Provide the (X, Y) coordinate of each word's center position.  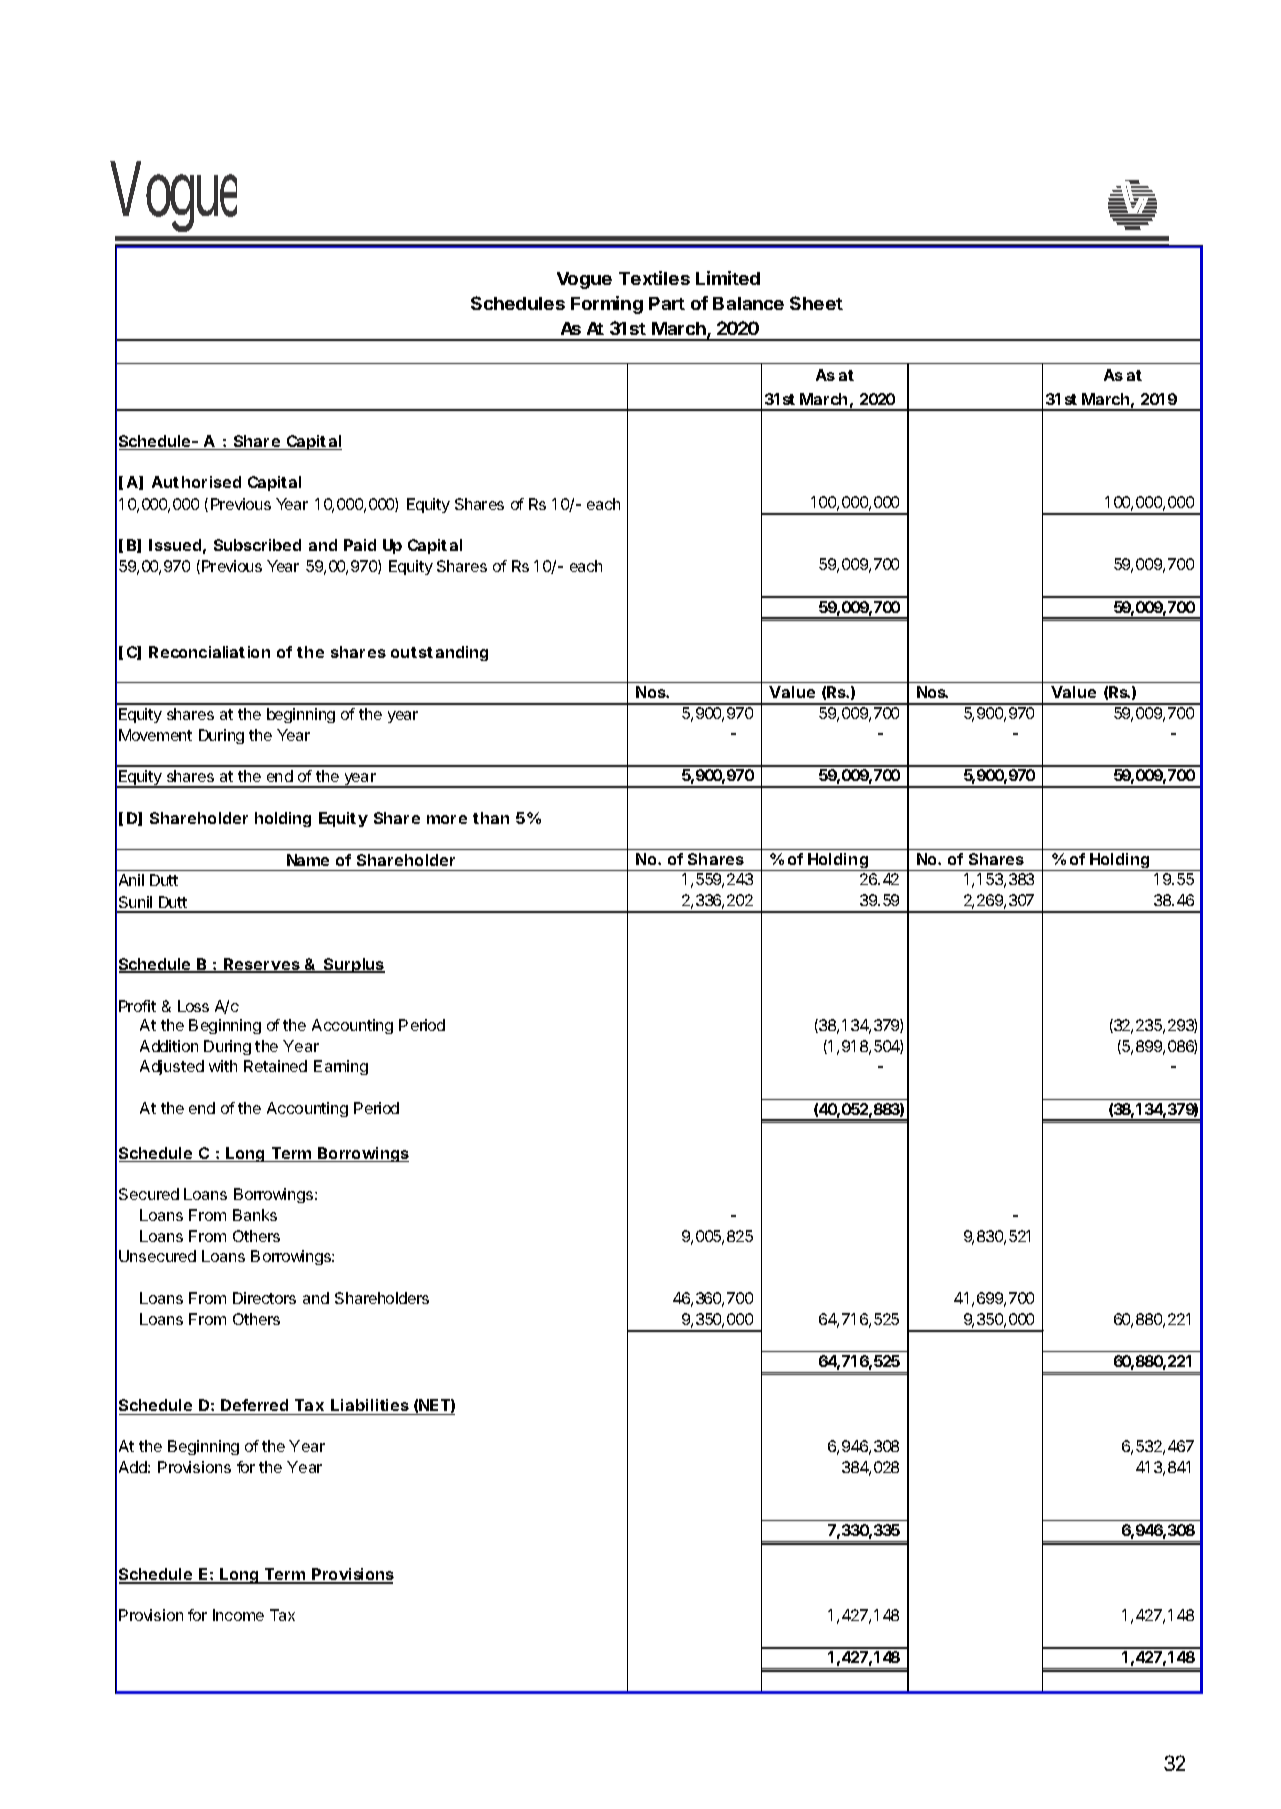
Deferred (254, 1405)
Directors (264, 1298)
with (223, 1066)
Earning (341, 1067)
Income (238, 1615)
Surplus (353, 965)
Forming (607, 305)
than (491, 818)
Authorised (196, 482)
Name (308, 860)
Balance (748, 303)
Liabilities (370, 1405)
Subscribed (257, 545)
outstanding (439, 653)
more (447, 819)
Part (667, 303)
